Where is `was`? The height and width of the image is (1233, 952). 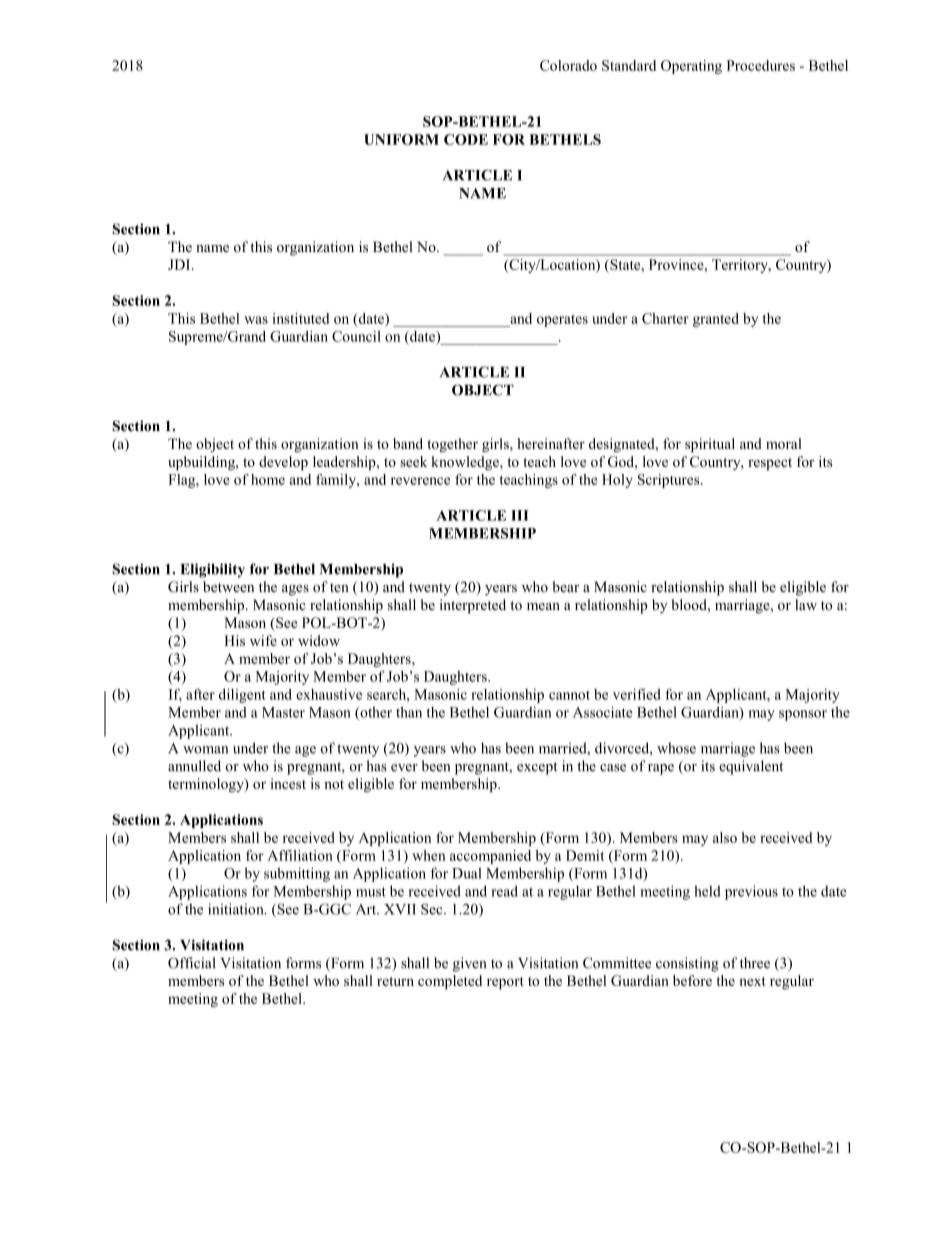
was is located at coordinates (256, 320).
